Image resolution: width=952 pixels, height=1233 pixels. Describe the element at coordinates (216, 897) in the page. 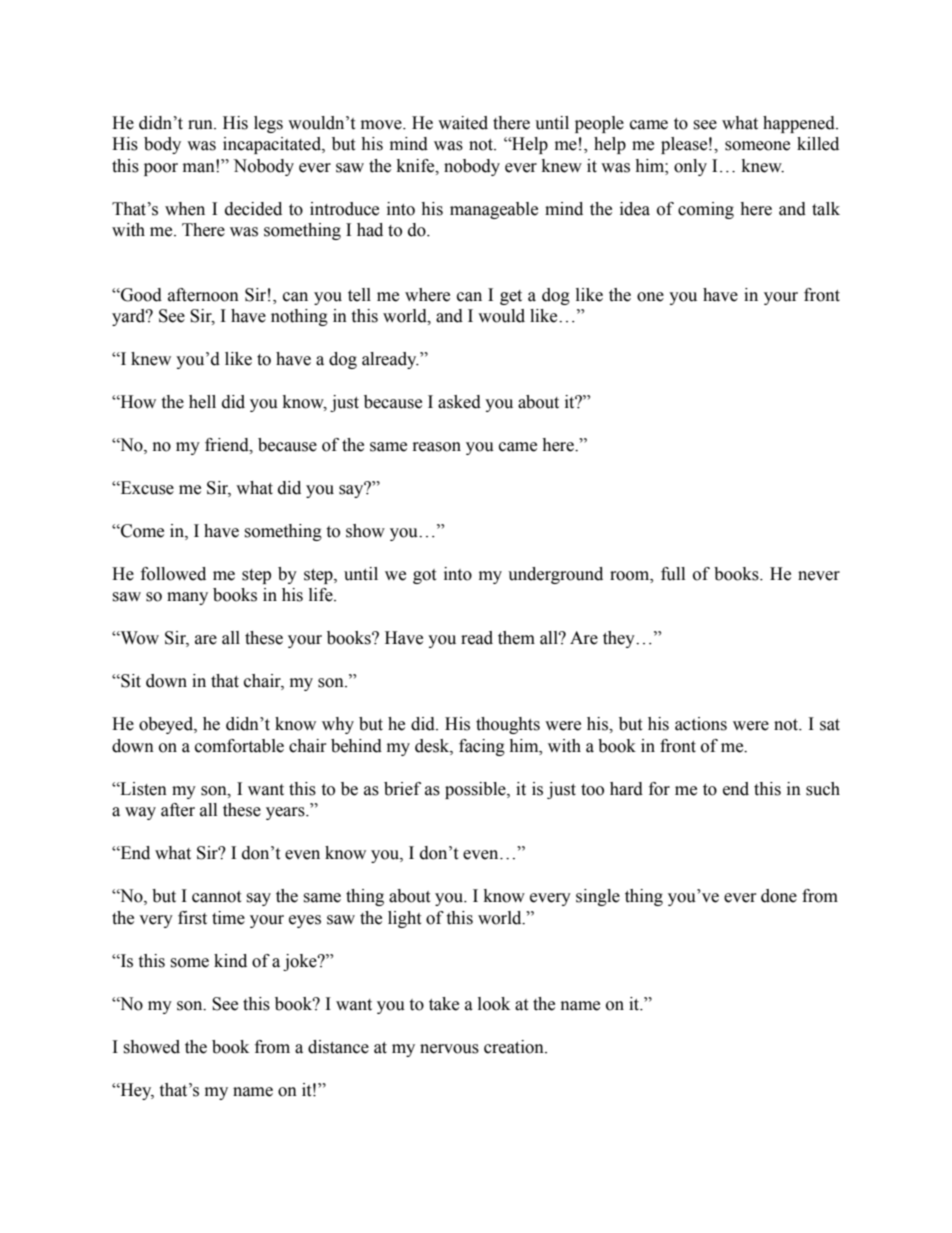

I see `cannot` at that location.
